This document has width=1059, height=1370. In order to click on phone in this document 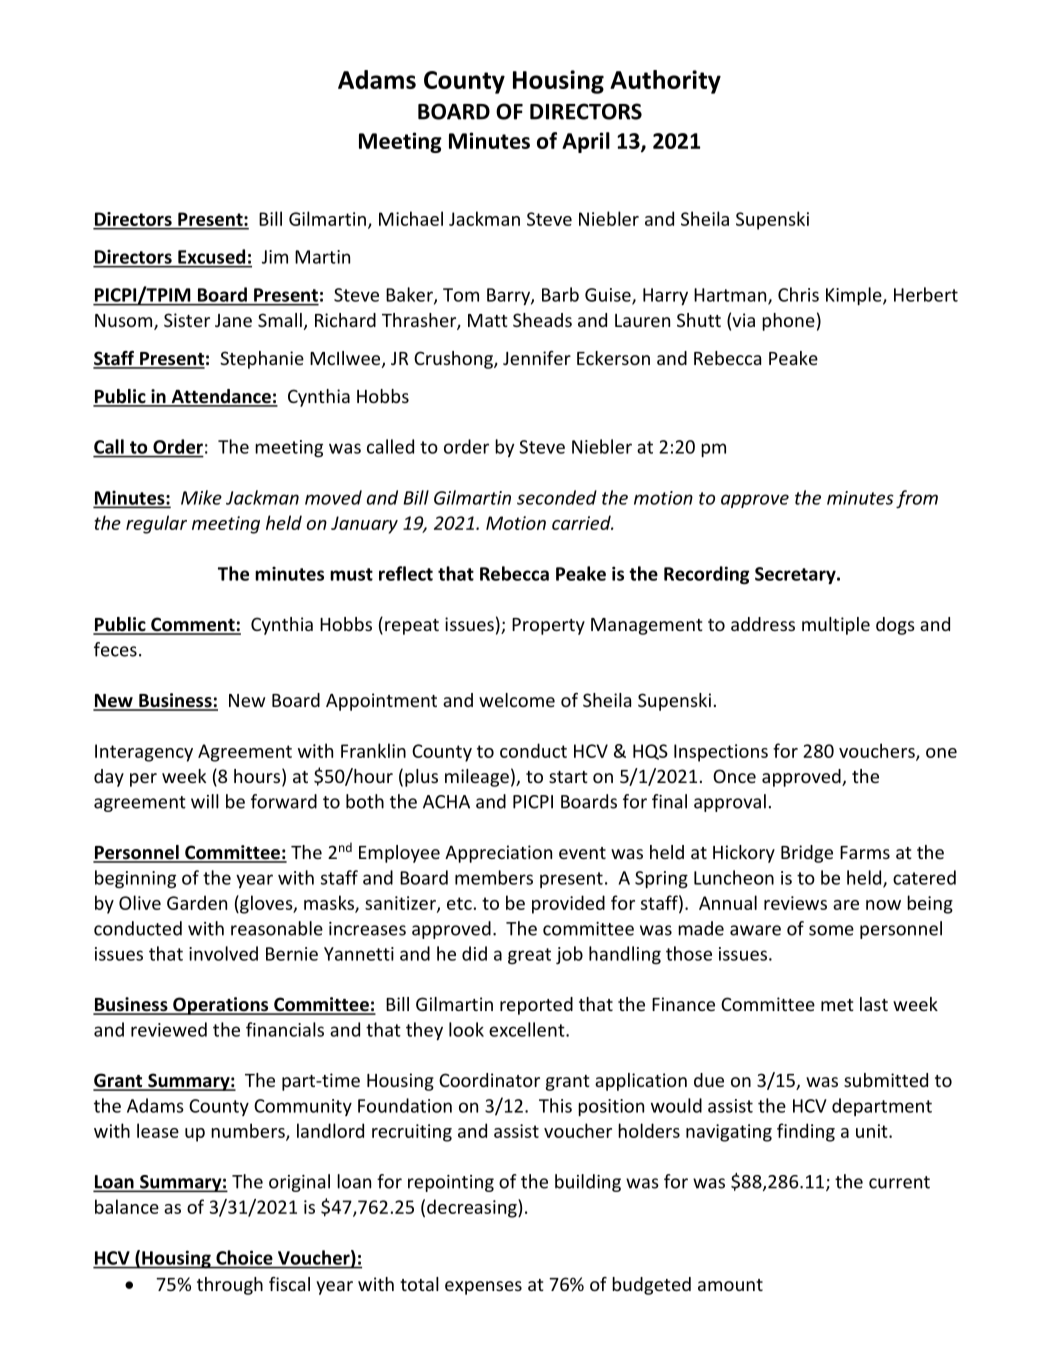, I will do `click(788, 322)`.
